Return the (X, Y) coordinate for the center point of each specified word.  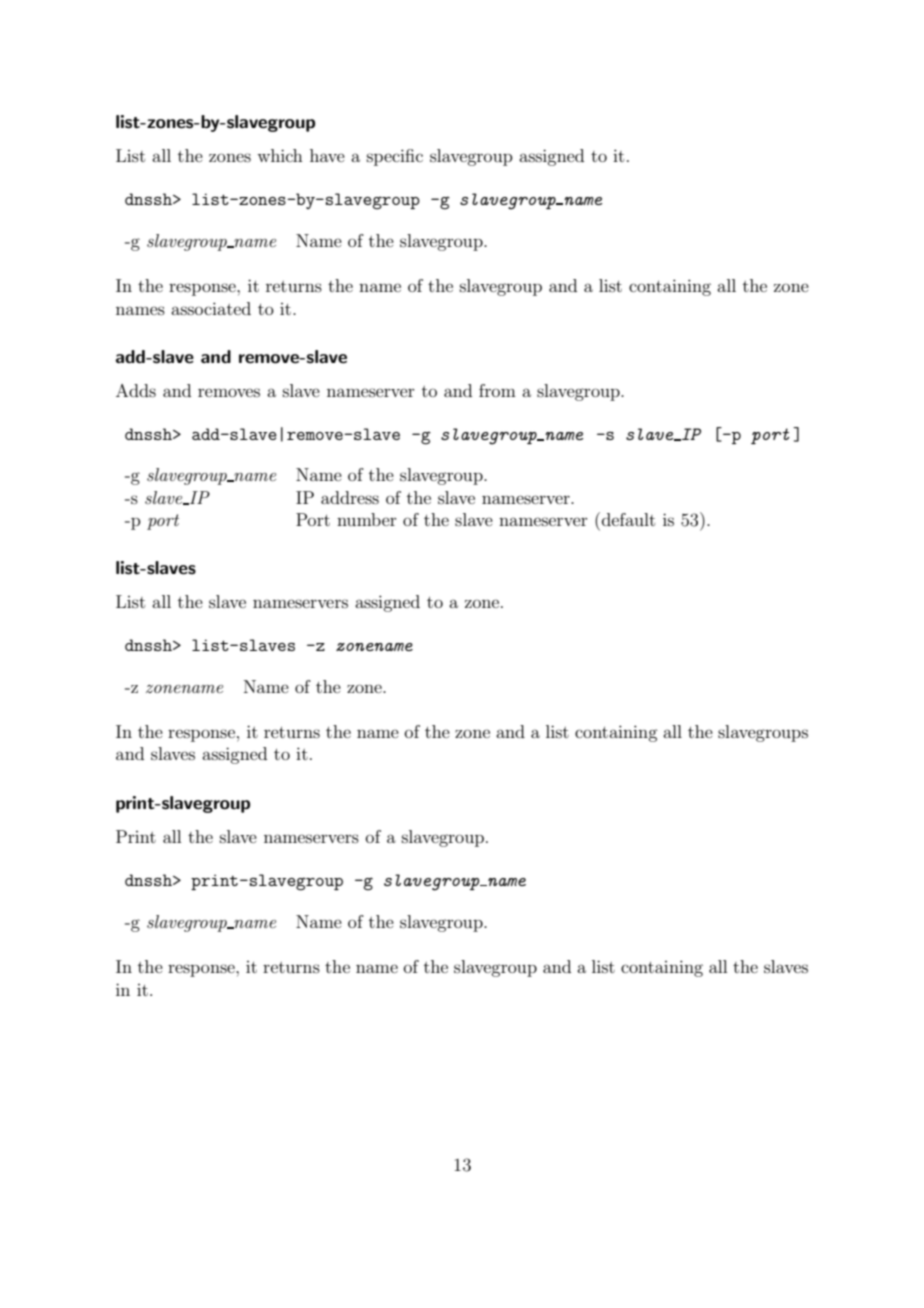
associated (211, 308)
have (327, 155)
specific (395, 157)
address (350, 497)
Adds (136, 390)
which (280, 155)
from (497, 390)
